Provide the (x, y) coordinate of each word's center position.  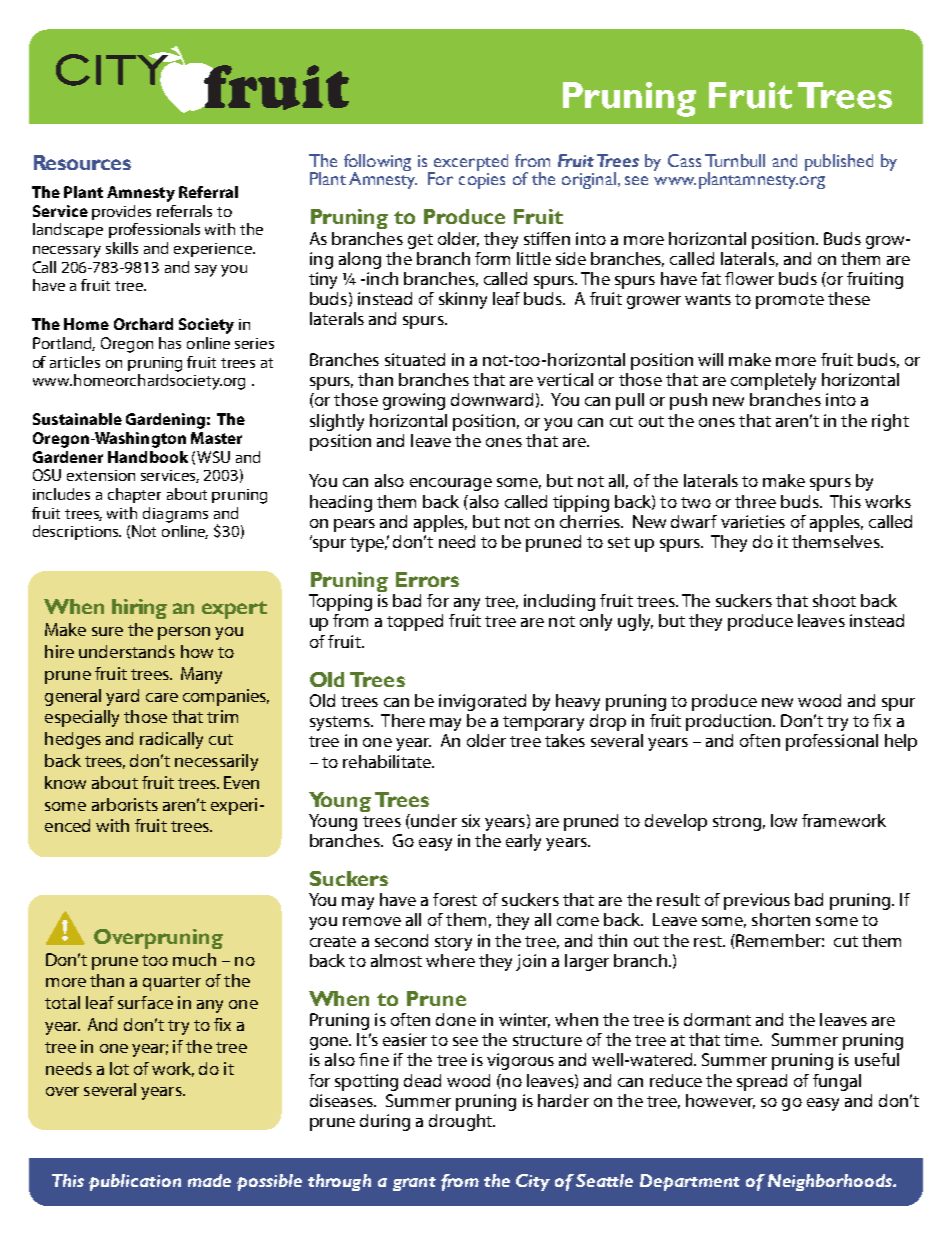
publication (135, 1182)
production (730, 722)
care (162, 697)
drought (461, 1122)
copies (482, 181)
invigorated (482, 702)
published (839, 162)
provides (121, 212)
